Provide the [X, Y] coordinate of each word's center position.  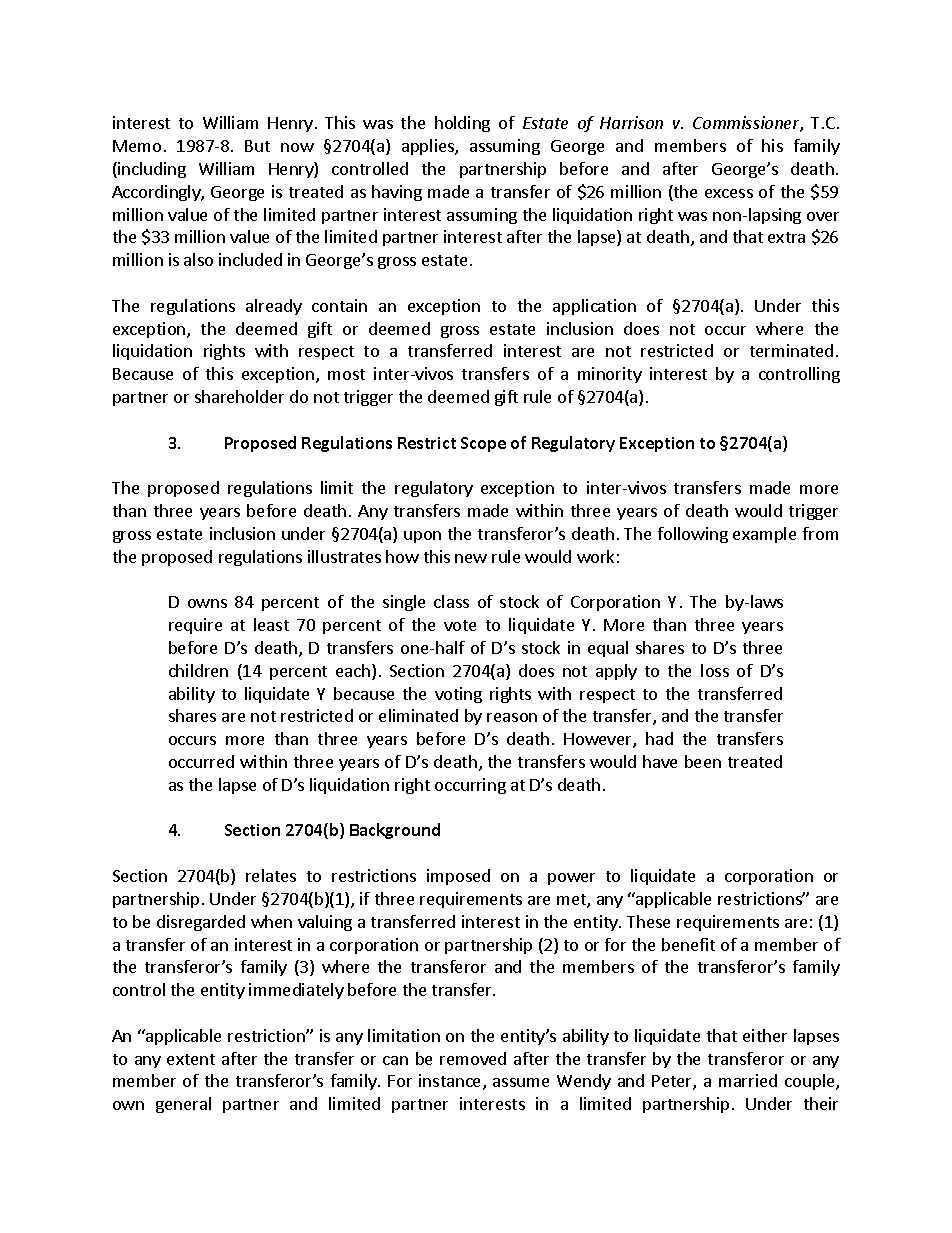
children [198, 670]
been [703, 761]
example [764, 535]
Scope [483, 444]
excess [729, 193]
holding [462, 124]
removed [473, 1058]
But [257, 146]
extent [191, 1059]
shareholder [239, 396]
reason [512, 717]
